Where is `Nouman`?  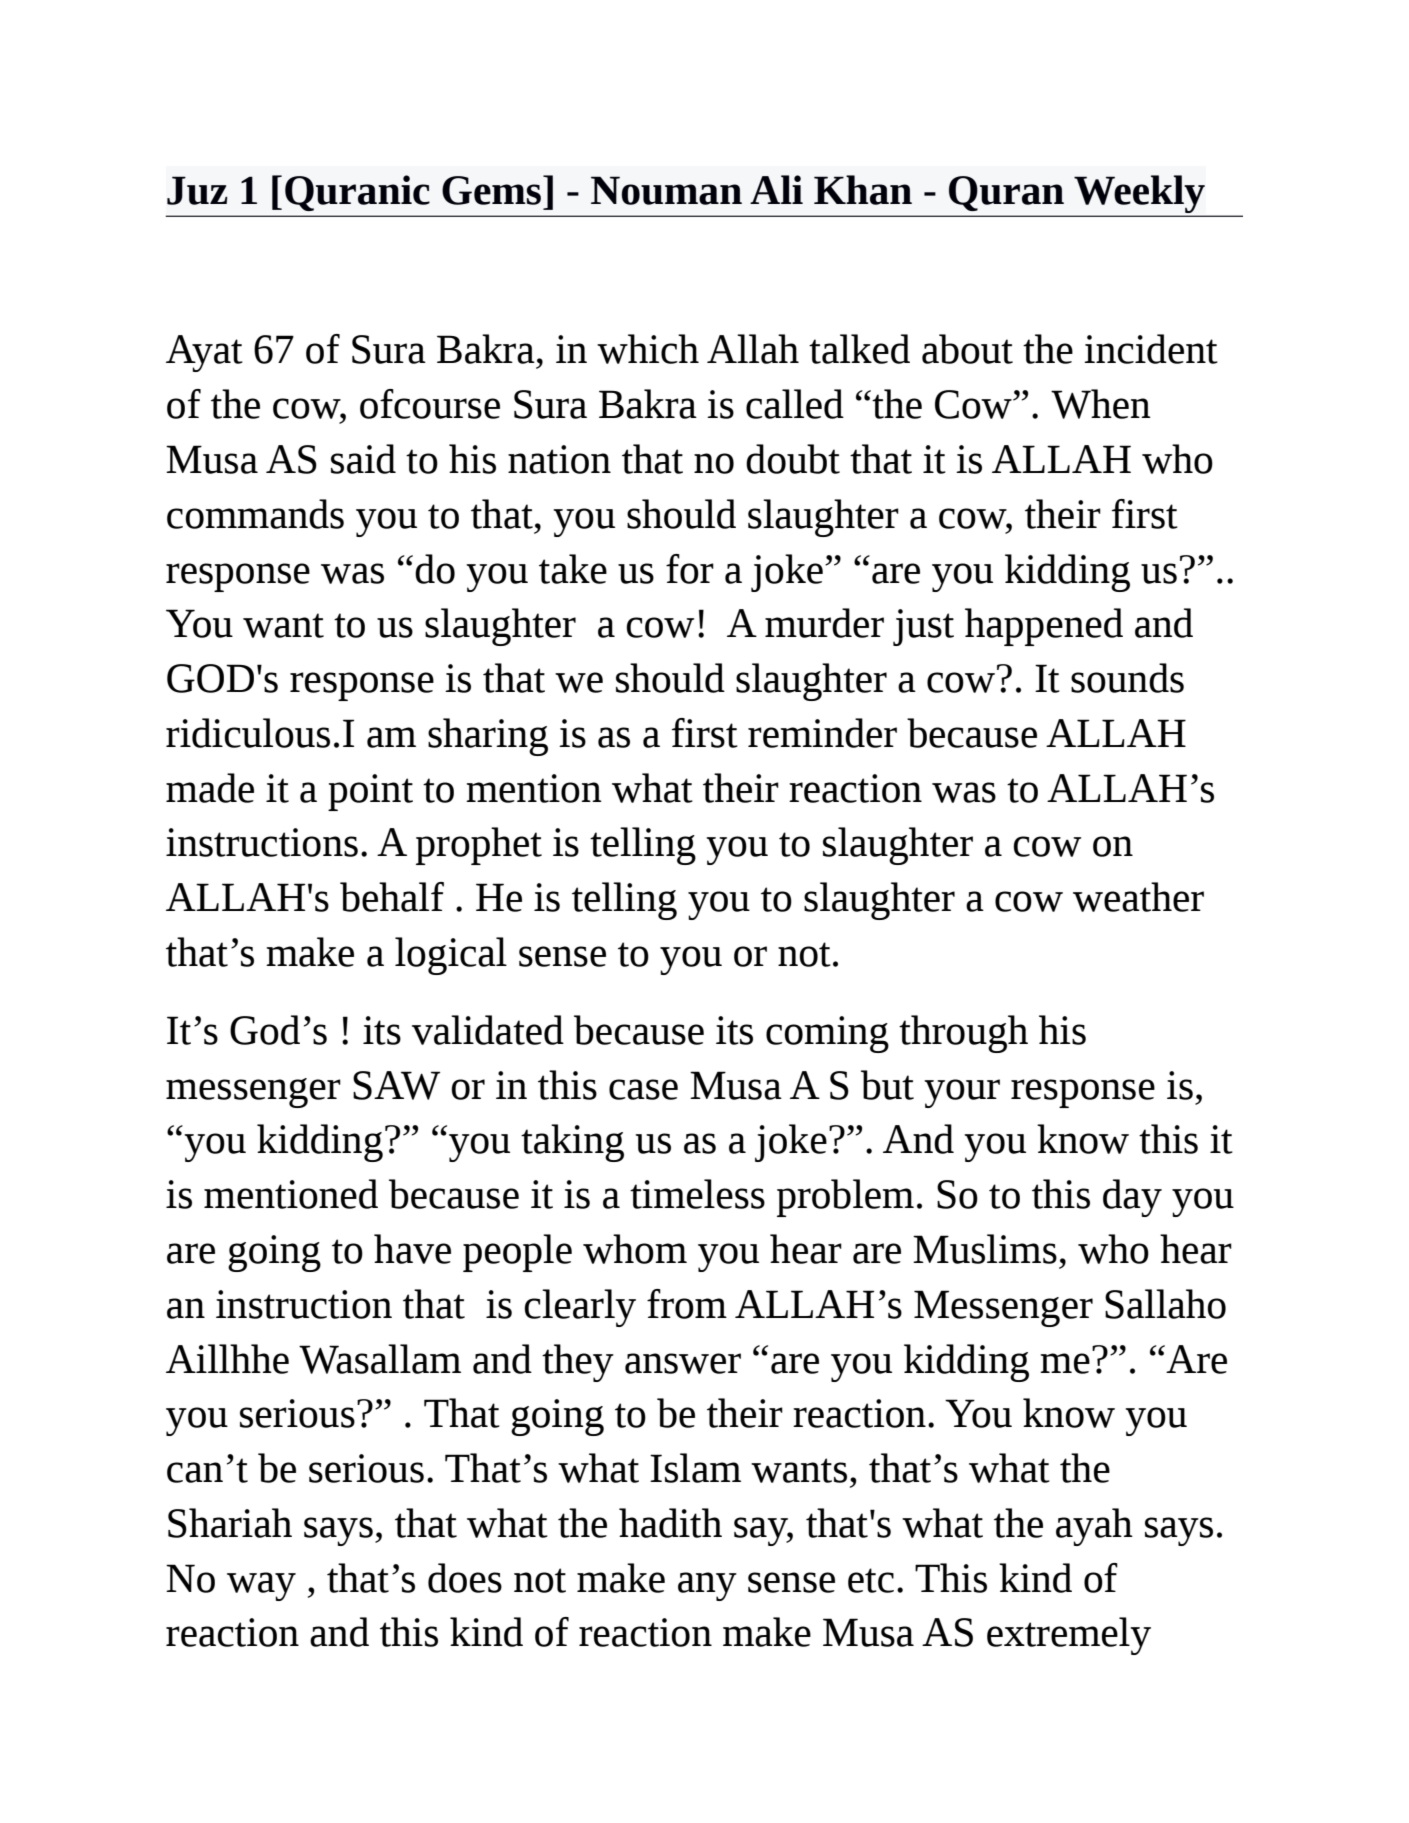 Nouman is located at coordinates (666, 190).
